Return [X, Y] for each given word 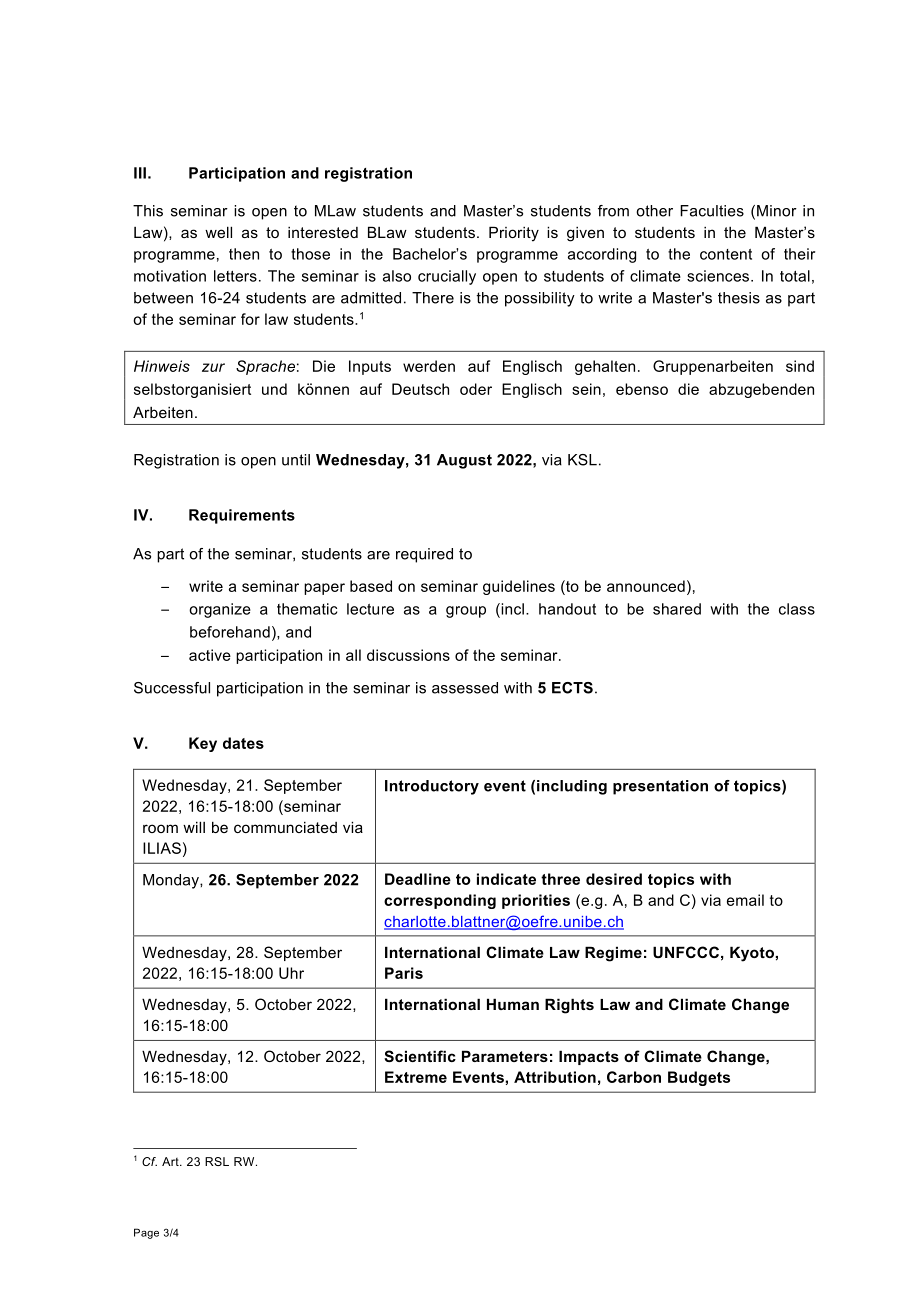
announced [646, 586]
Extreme [416, 1077]
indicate [506, 879]
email [745, 900]
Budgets [699, 1078]
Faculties [712, 211]
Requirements [242, 516]
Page [146, 1233]
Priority [514, 234]
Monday [172, 881]
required [424, 555]
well [218, 232]
